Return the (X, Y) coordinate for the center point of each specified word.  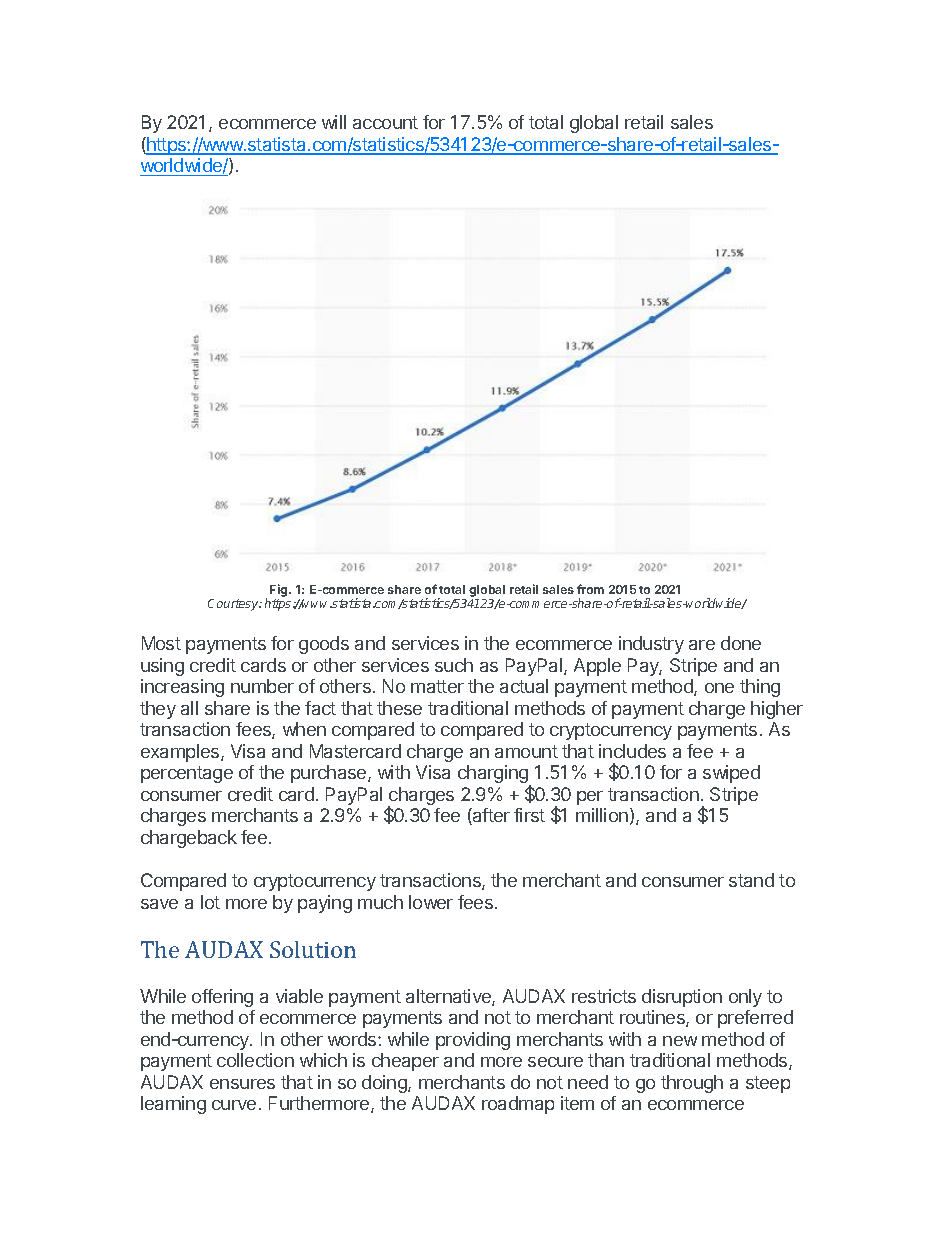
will (334, 122)
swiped (731, 774)
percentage (187, 774)
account (385, 122)
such (454, 665)
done (741, 643)
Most (161, 643)
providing (473, 1041)
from (590, 589)
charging (494, 775)
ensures (242, 1084)
